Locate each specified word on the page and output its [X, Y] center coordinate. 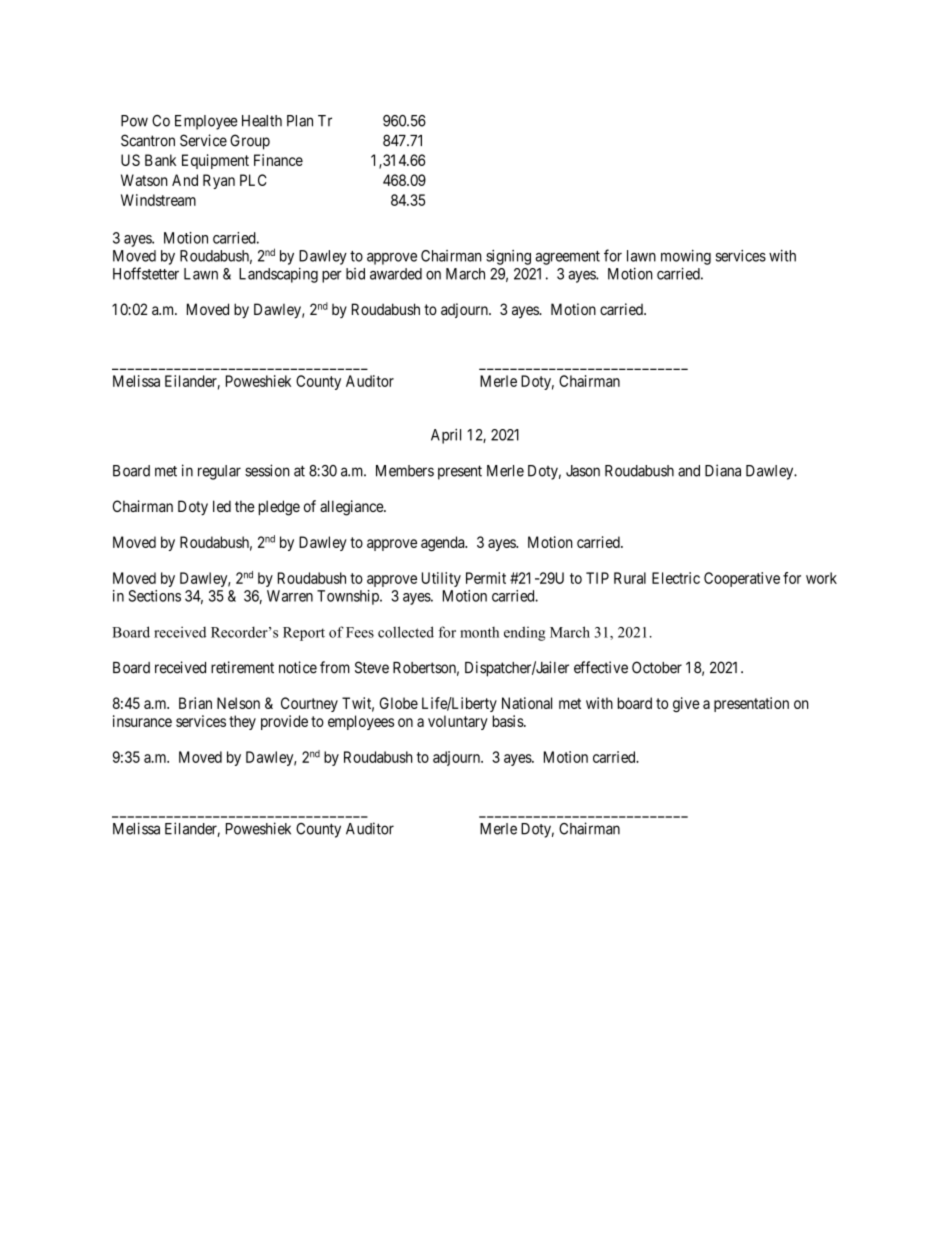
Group [250, 142]
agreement [567, 258]
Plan [300, 121]
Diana [723, 470]
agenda [444, 543]
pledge [279, 508]
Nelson [238, 703]
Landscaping [278, 275]
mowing [686, 257]
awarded [396, 274]
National [527, 703]
